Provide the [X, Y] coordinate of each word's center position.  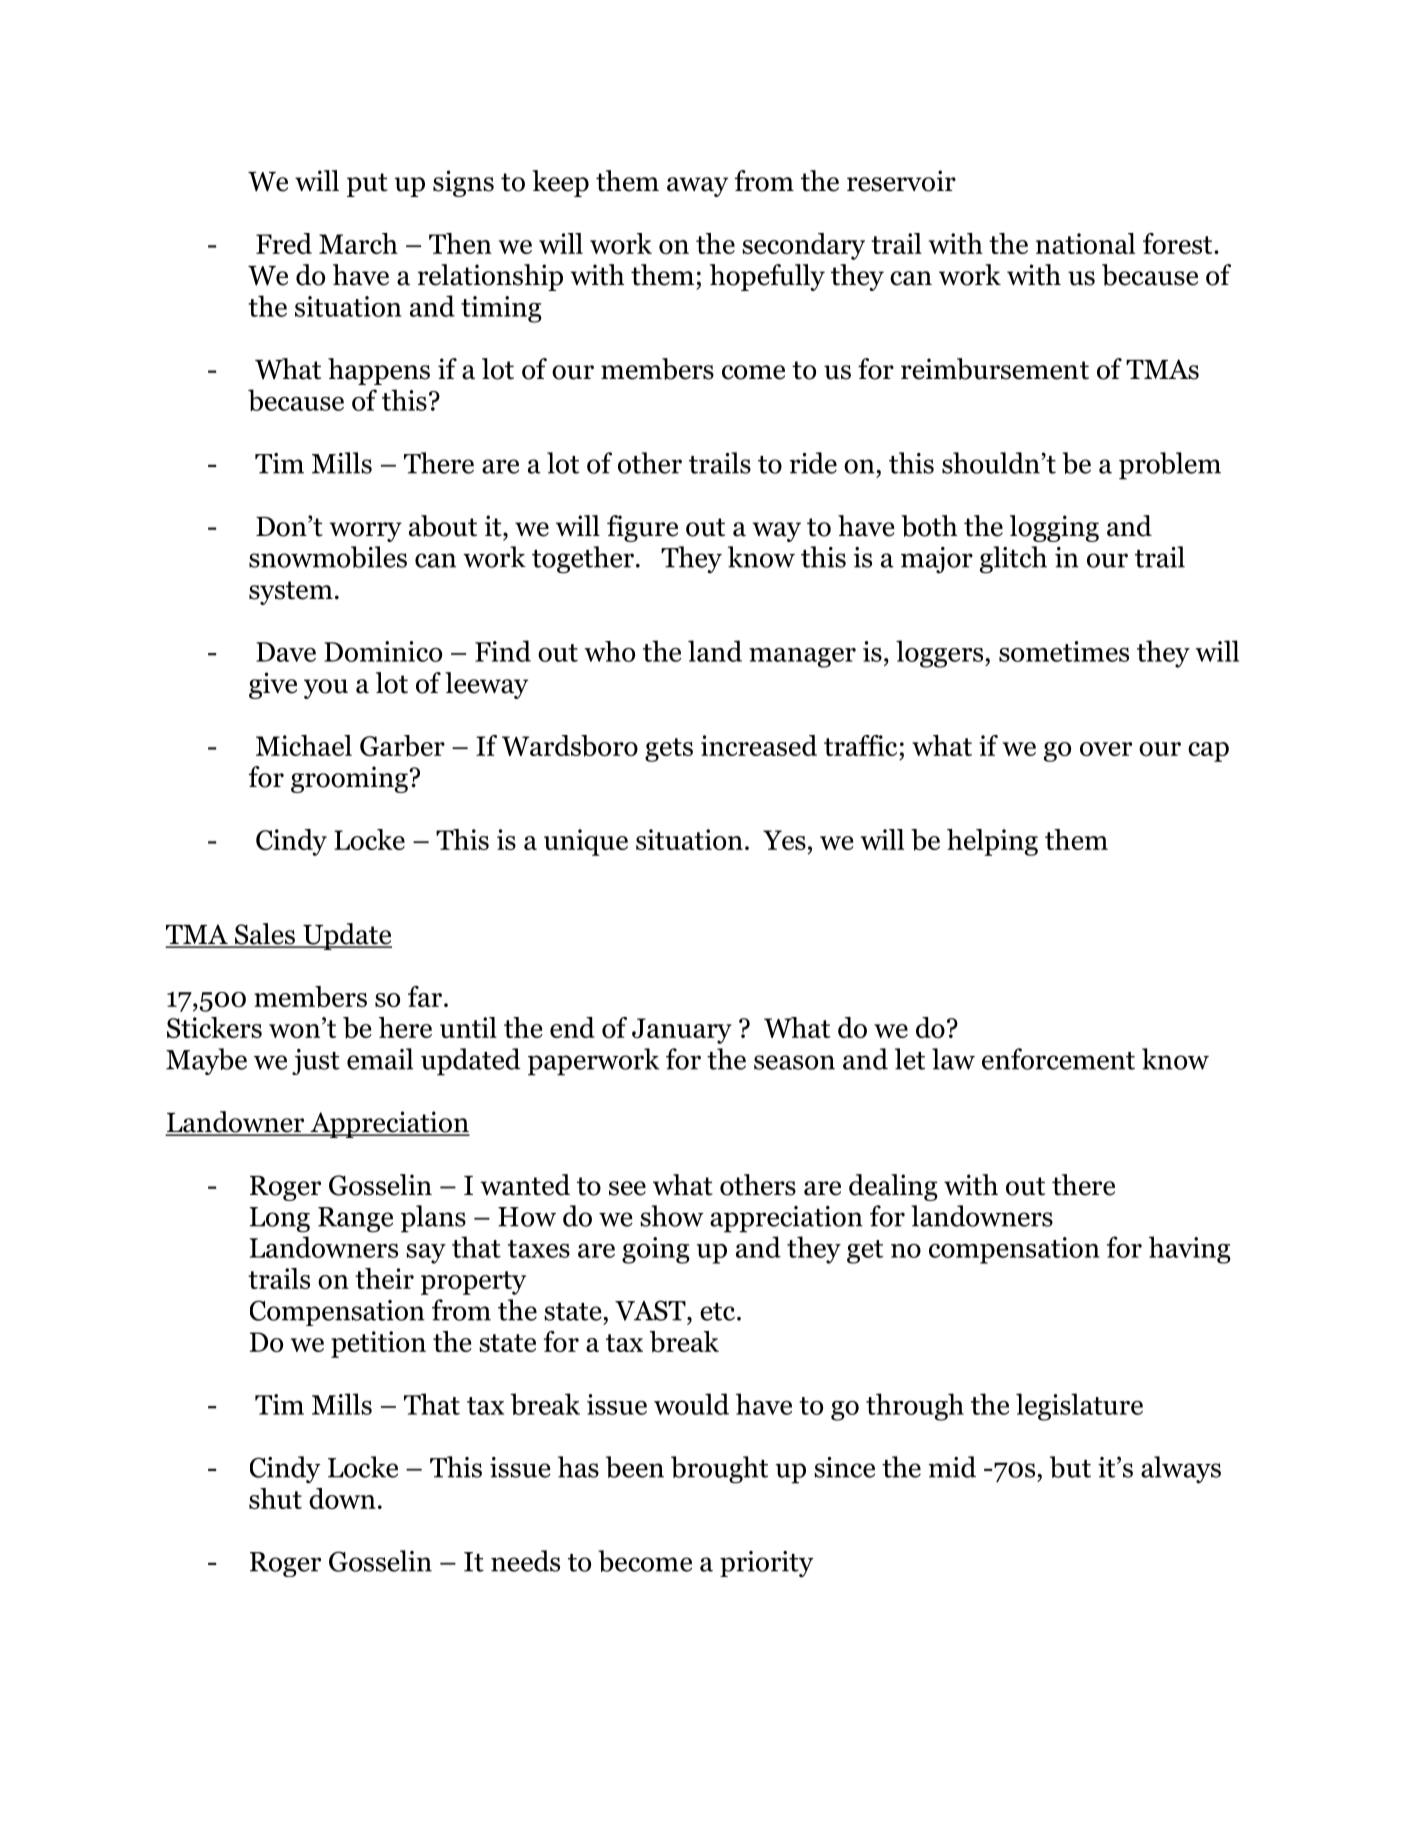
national [1085, 243]
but [1070, 1467]
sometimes [1064, 651]
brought [719, 1470]
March [358, 243]
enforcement [1058, 1059]
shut [275, 1498]
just [316, 1062]
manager [802, 658]
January [682, 1031]
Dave [286, 652]
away [697, 187]
